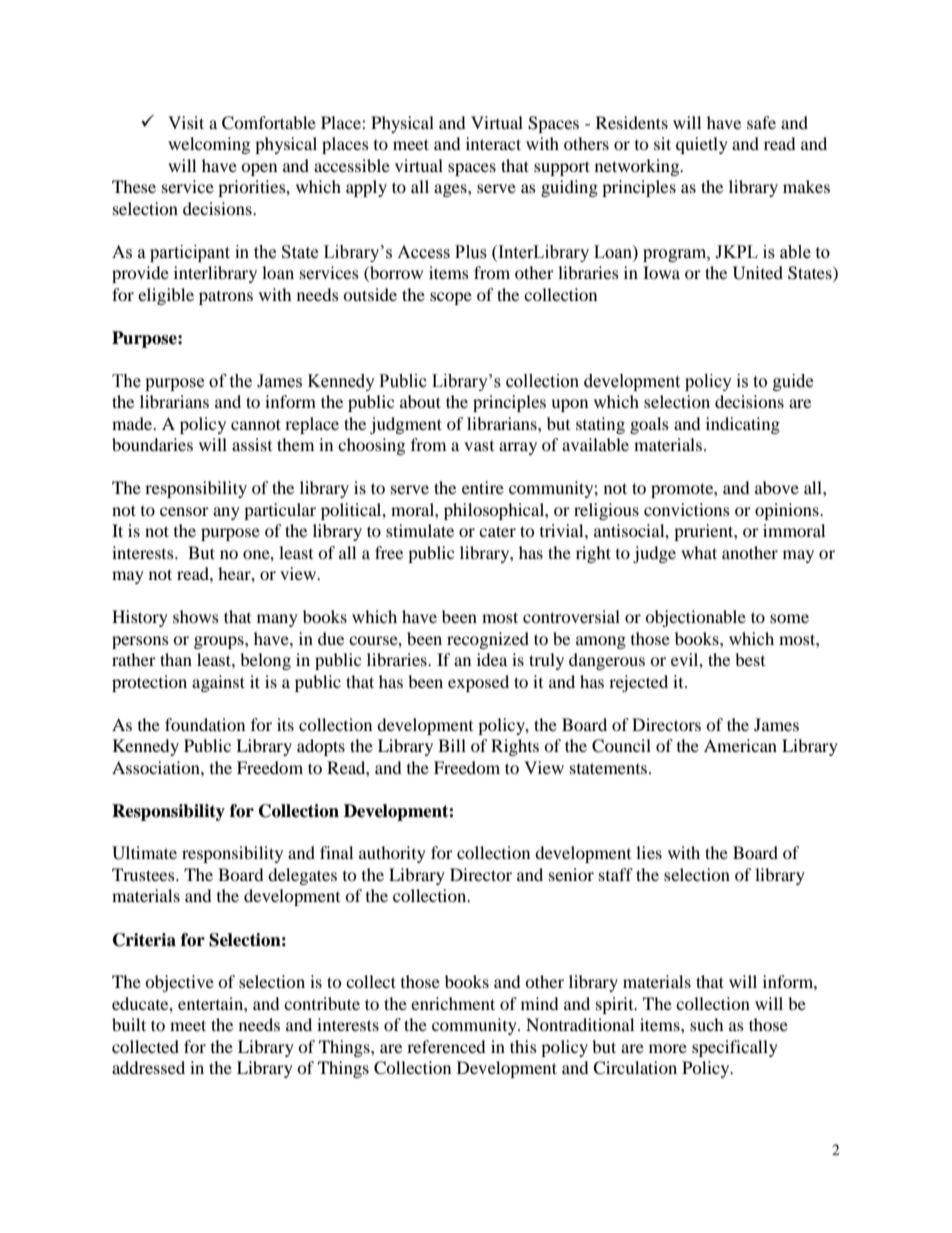 The height and width of the image is (1233, 952). What do you see at coordinates (209, 145) in the image?
I see `welcoming` at bounding box center [209, 145].
